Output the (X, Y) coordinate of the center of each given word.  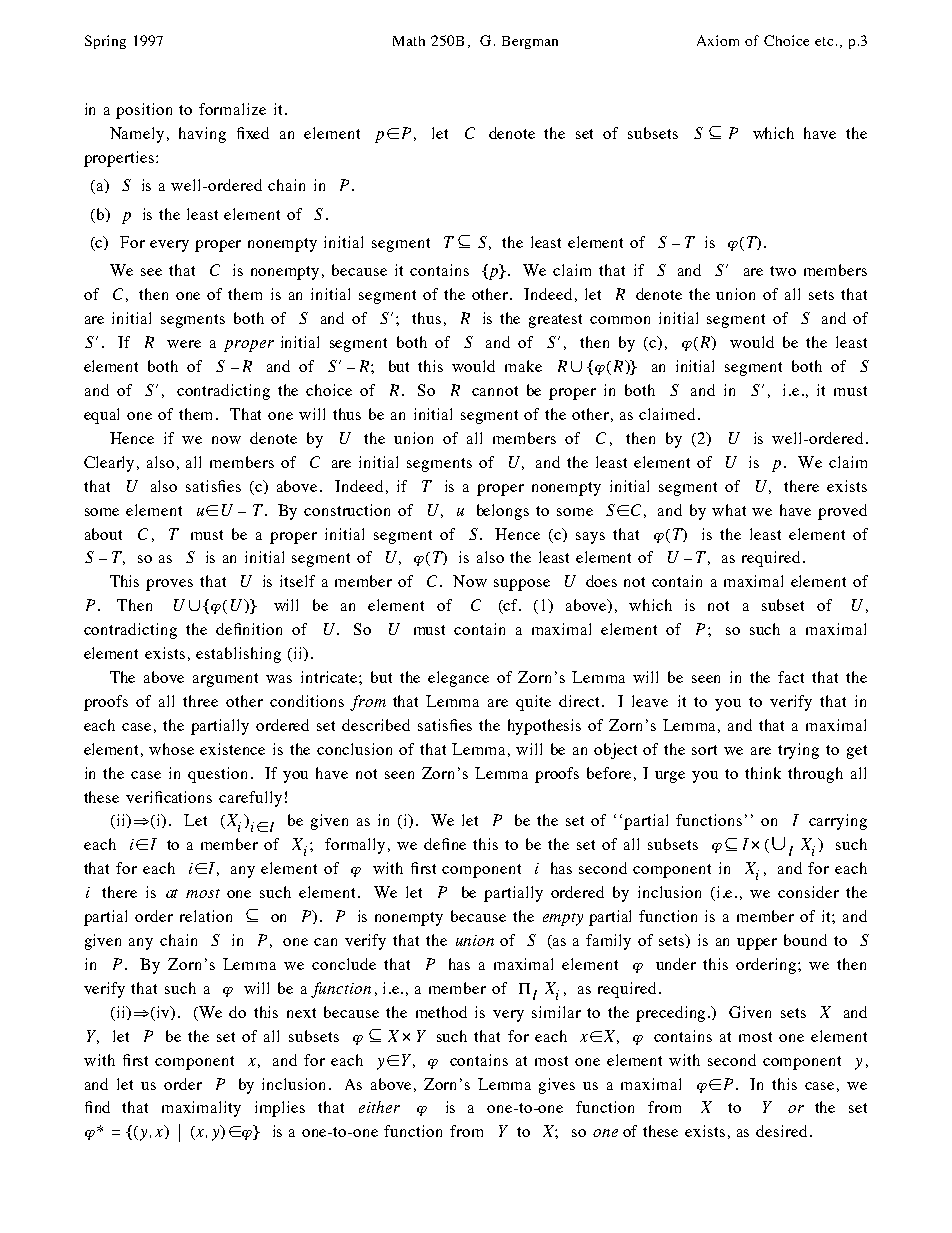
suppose (522, 585)
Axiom (718, 40)
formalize (232, 109)
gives (557, 1086)
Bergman (530, 42)
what (729, 510)
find (97, 1107)
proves (169, 585)
